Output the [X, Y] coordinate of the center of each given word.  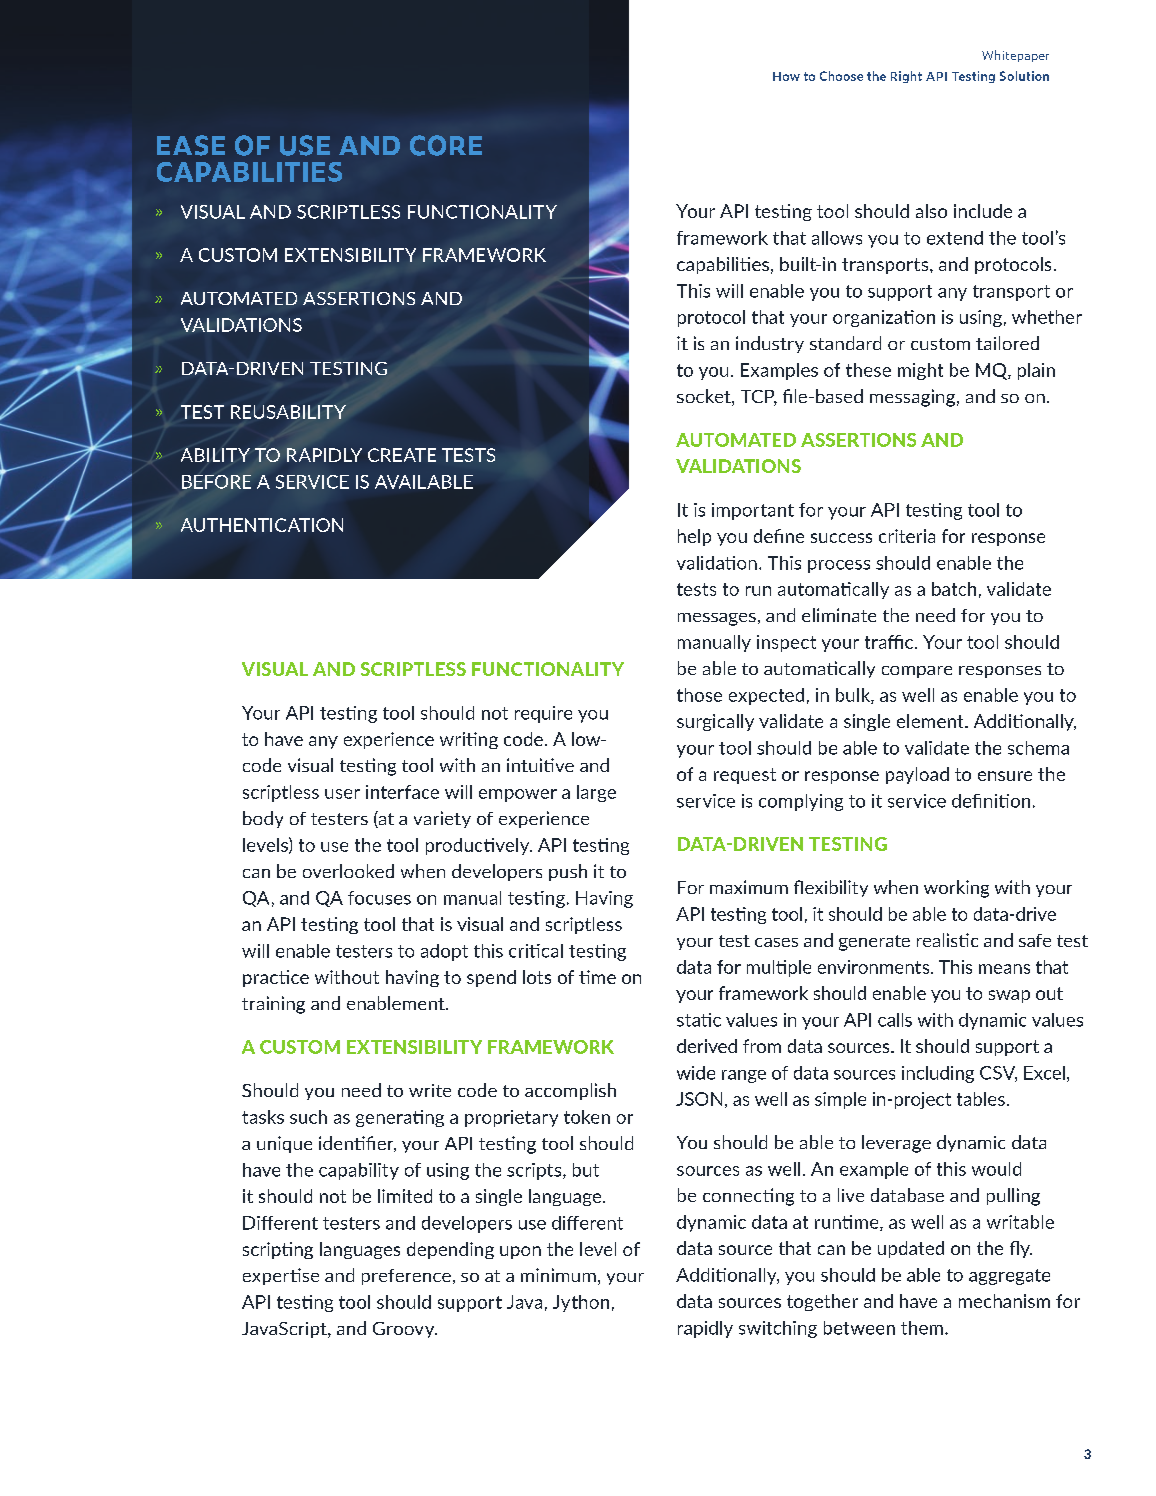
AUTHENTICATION [262, 525]
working [956, 889]
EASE [191, 145]
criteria [907, 536]
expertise [281, 1276]
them [922, 1328]
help [694, 537]
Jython [581, 1303]
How [786, 76]
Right [906, 77]
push [568, 872]
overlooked [348, 871]
